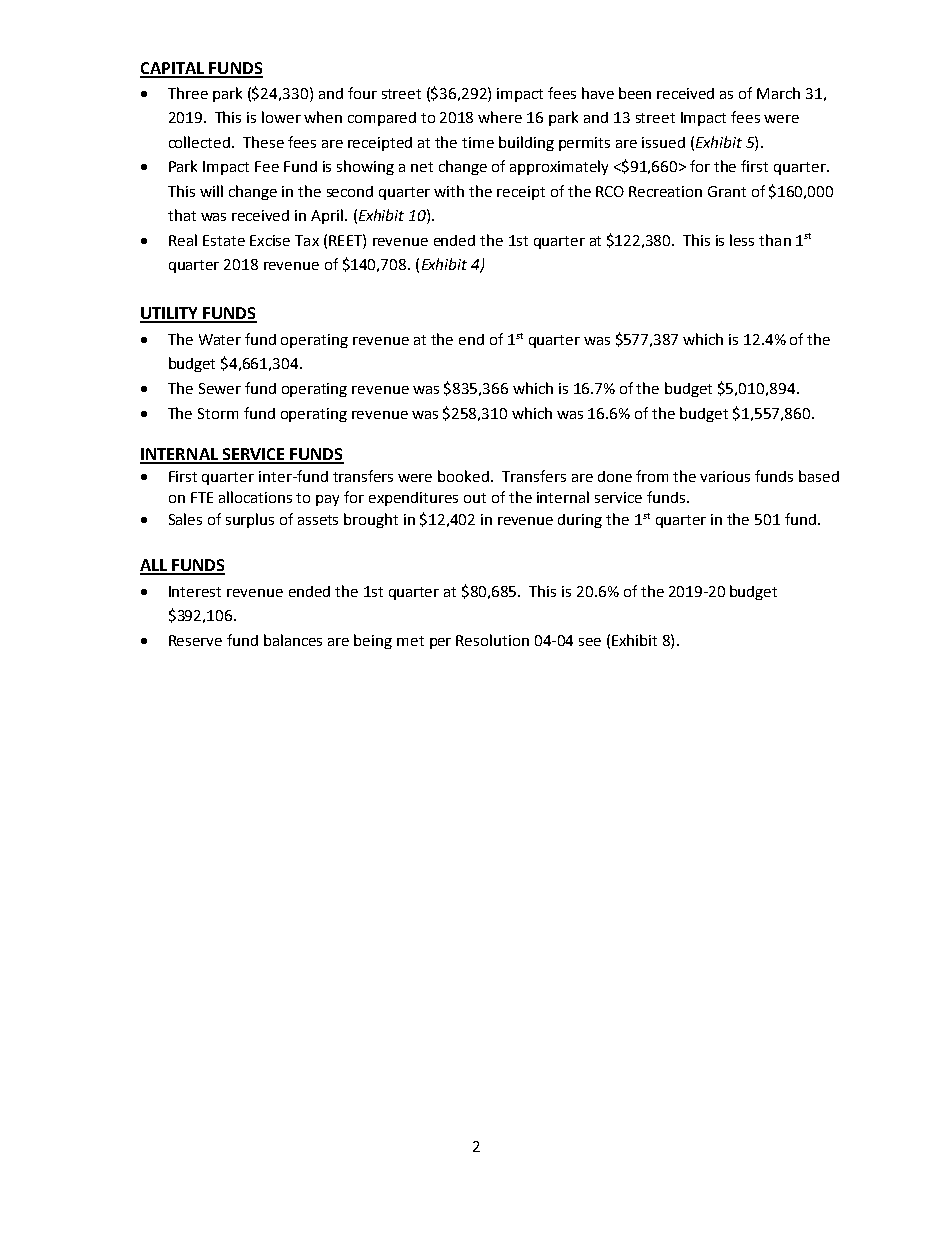 This screenshot has width=952, height=1233. What do you see at coordinates (725, 476) in the screenshot?
I see `various` at bounding box center [725, 476].
